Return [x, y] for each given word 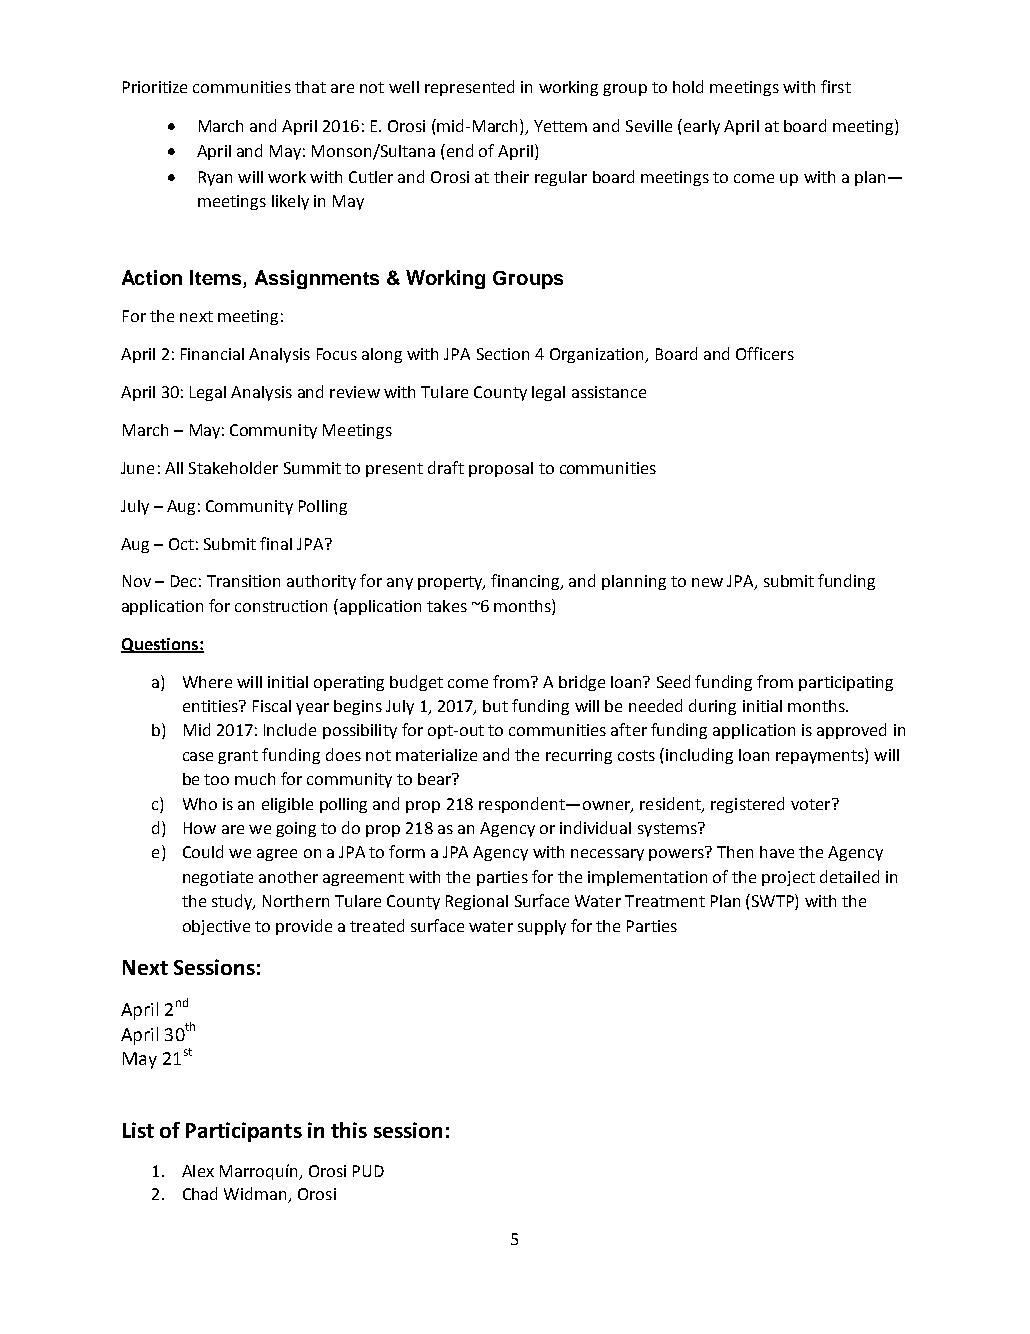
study [233, 902]
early [700, 127]
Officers [765, 353]
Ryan [215, 178]
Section [503, 354]
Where [207, 682]
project [788, 878]
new [707, 582]
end [460, 150]
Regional [477, 902]
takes [447, 606]
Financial [212, 354]
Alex [198, 1171]
